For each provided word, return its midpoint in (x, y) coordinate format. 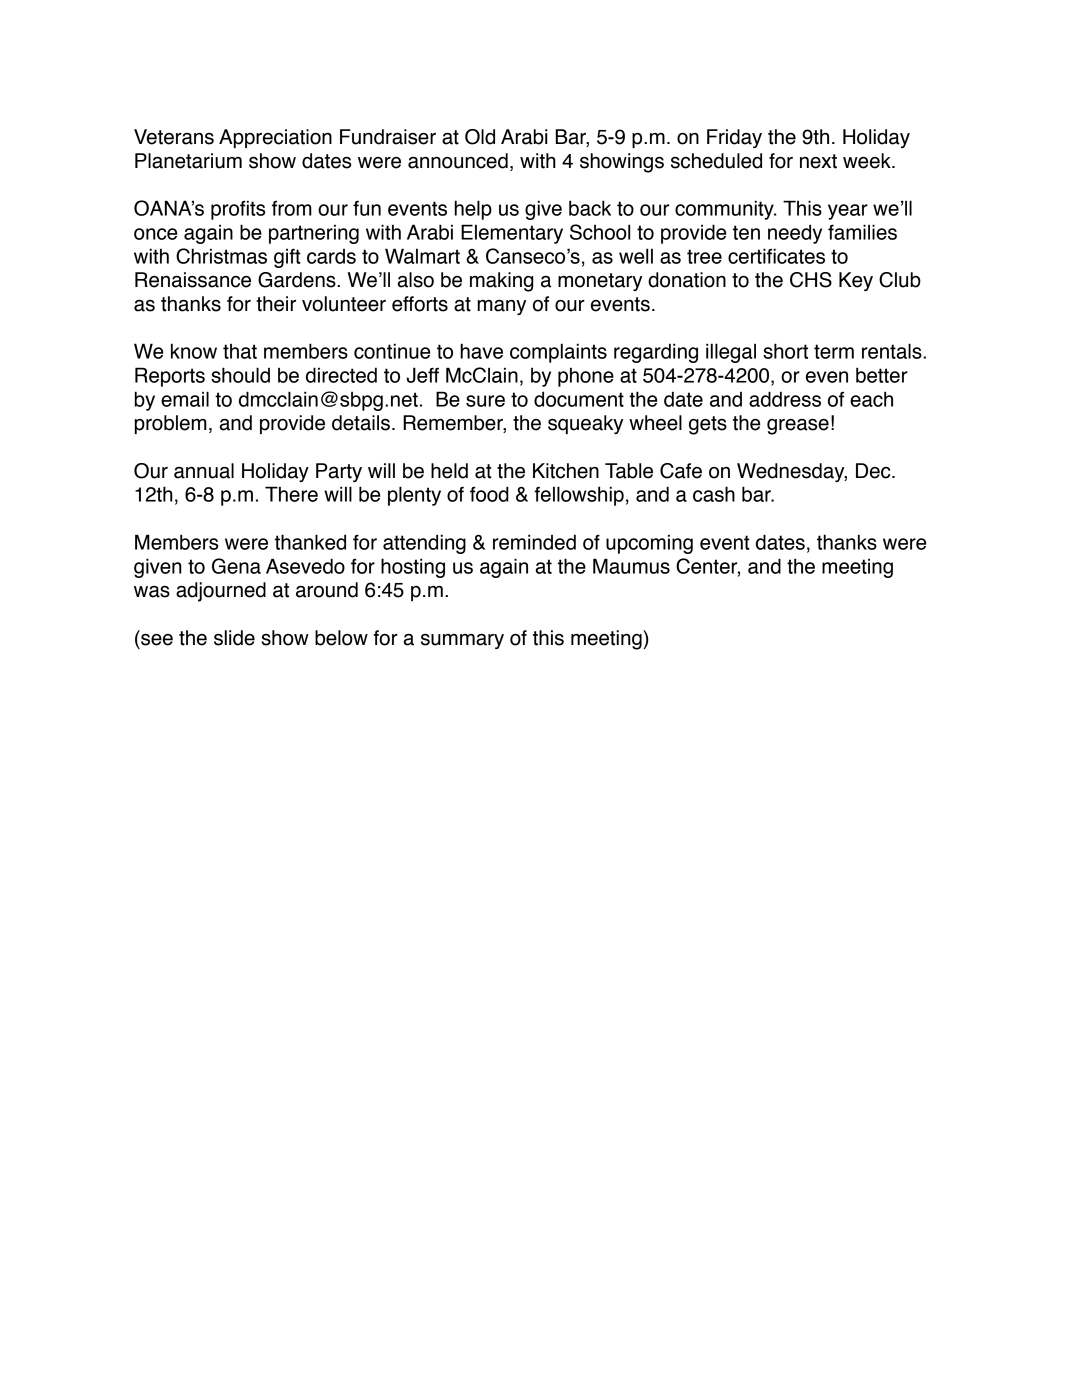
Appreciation (275, 138)
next (818, 161)
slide (234, 638)
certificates (776, 256)
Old (480, 137)
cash (714, 494)
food (489, 494)
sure (485, 401)
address (785, 399)
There (291, 494)
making (501, 282)
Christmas (221, 256)
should (240, 375)
